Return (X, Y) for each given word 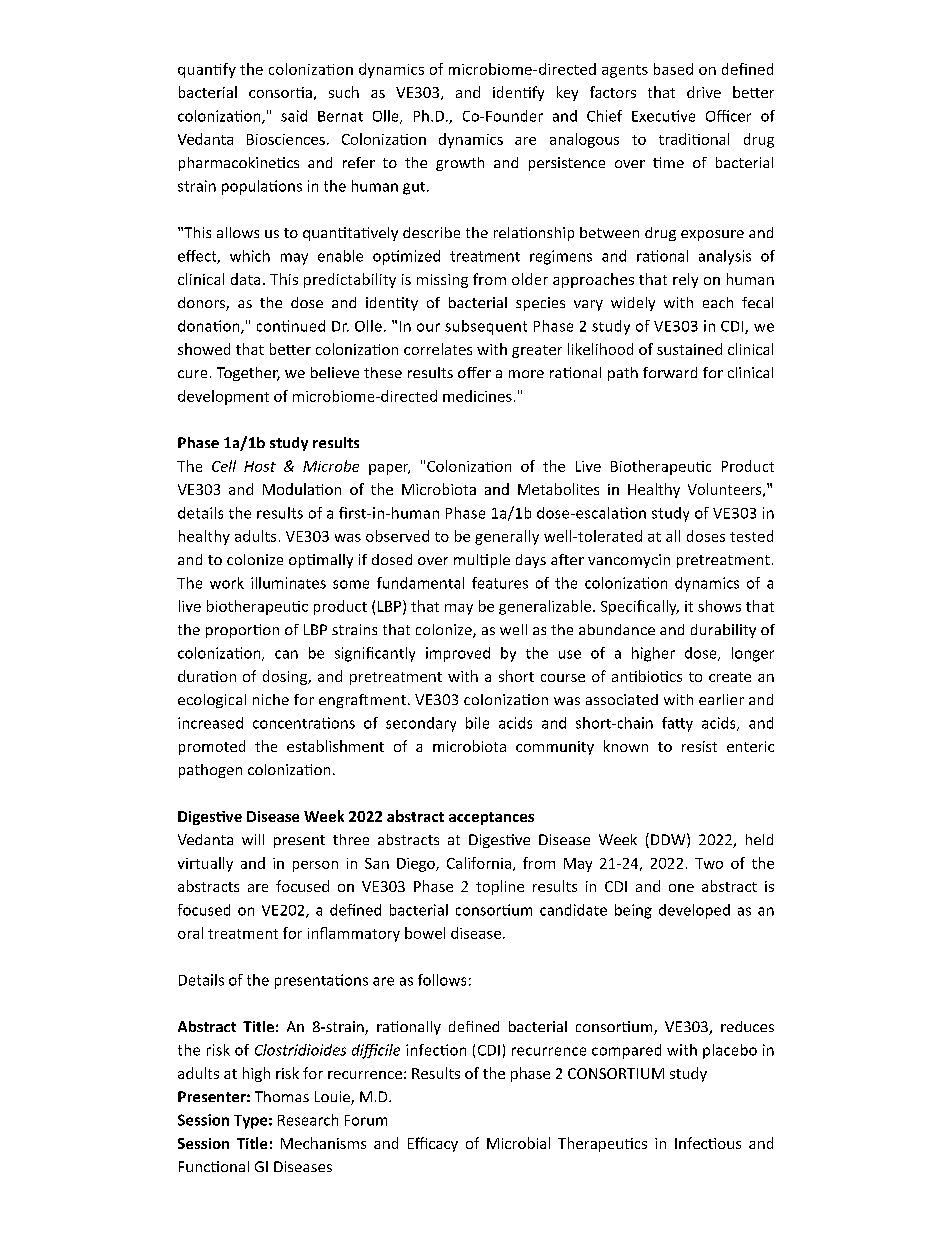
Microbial (518, 1143)
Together (248, 374)
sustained (689, 349)
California (479, 863)
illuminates (288, 583)
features (500, 583)
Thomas (282, 1096)
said (294, 116)
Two (709, 863)
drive (704, 92)
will (253, 839)
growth (460, 164)
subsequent (486, 327)
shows (719, 606)
